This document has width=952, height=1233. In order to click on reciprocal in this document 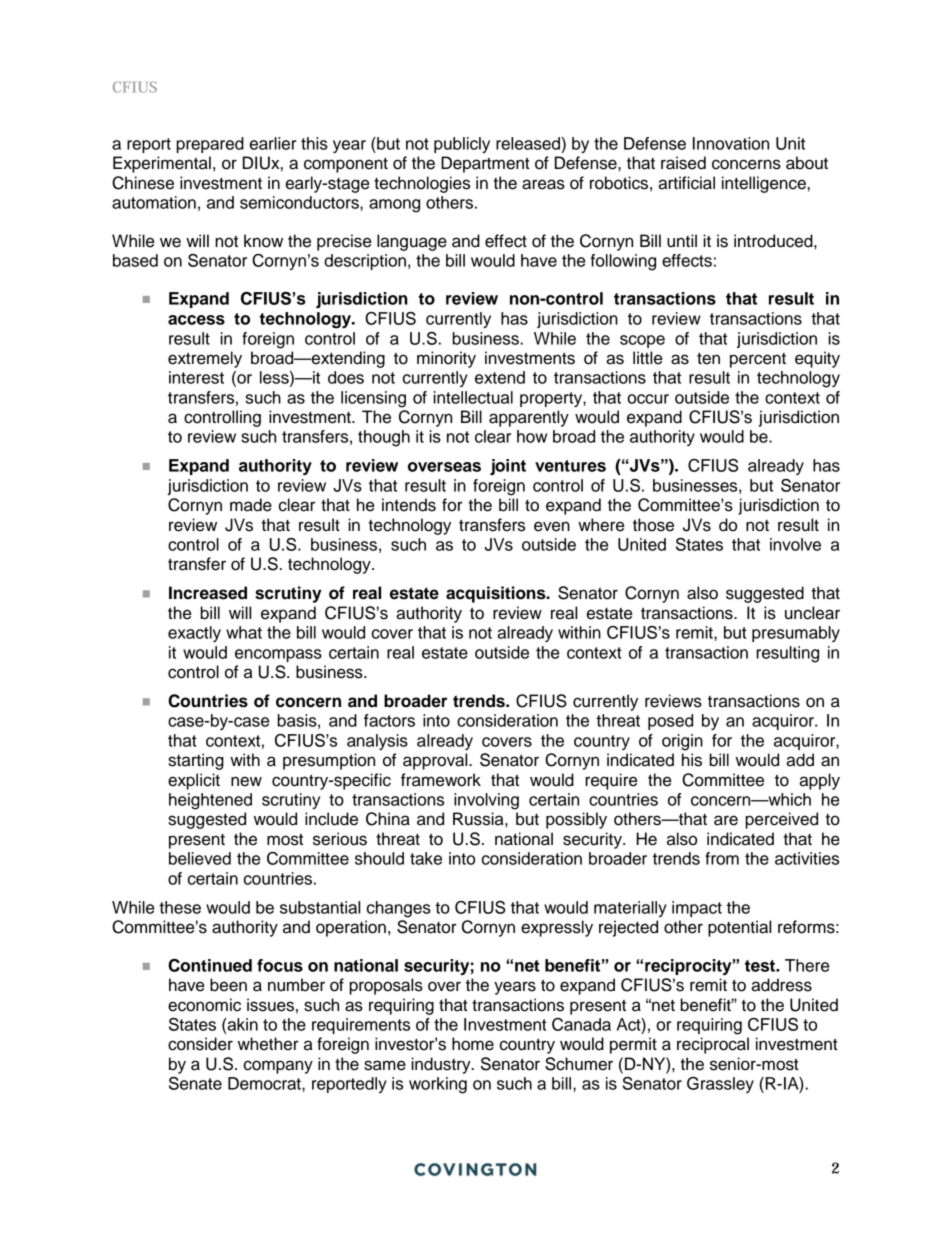, I will do `click(713, 1045)`.
